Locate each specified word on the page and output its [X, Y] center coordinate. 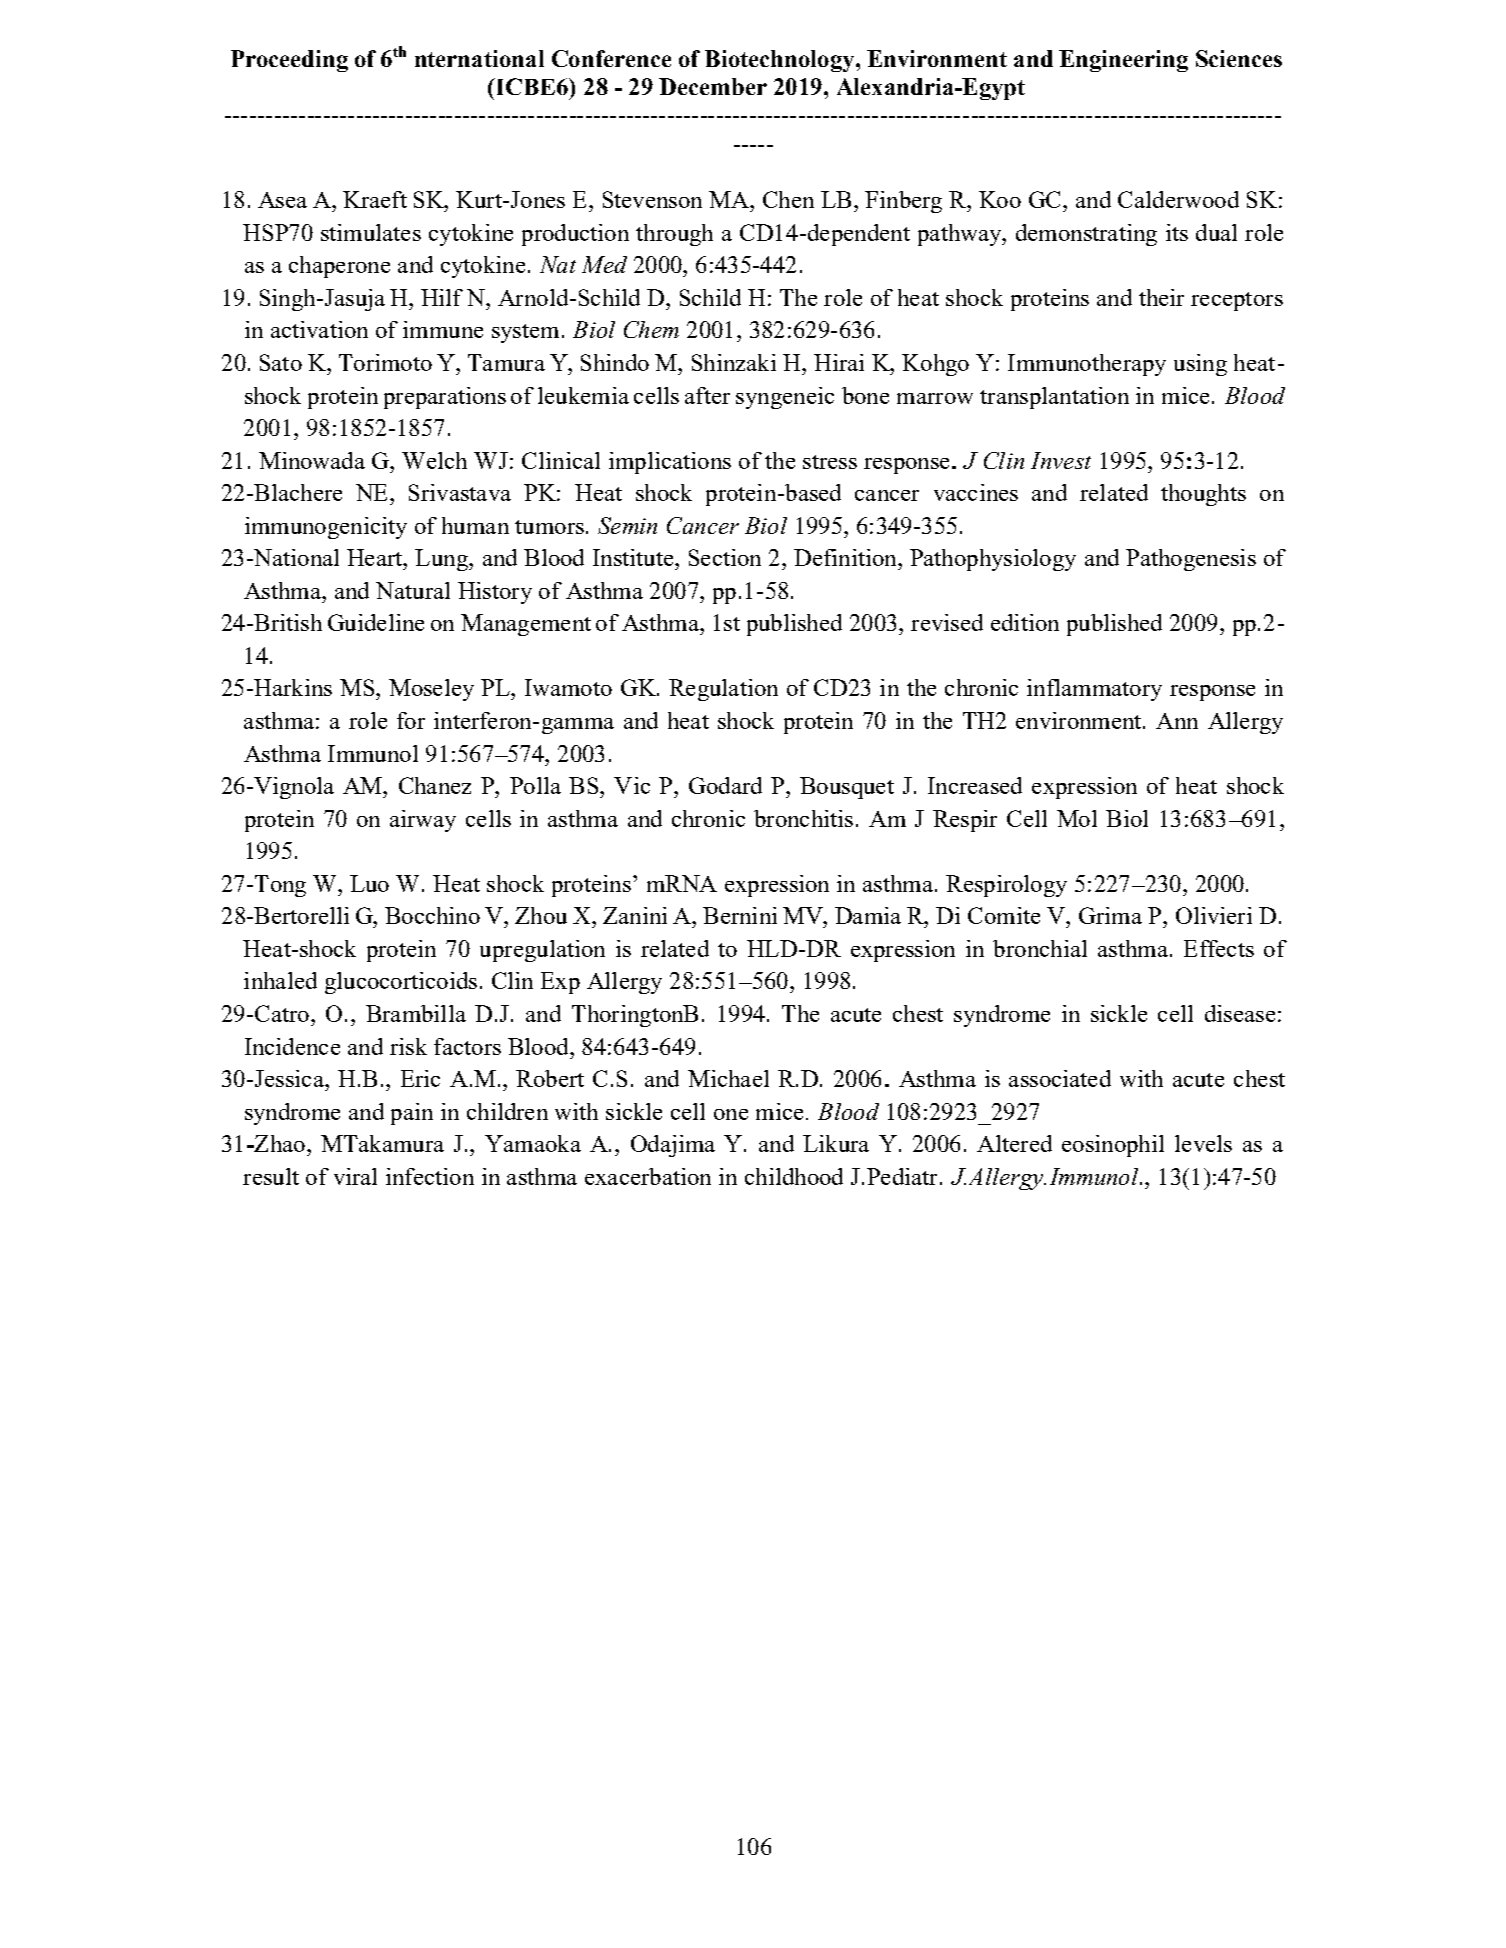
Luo [369, 883]
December [713, 86]
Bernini [740, 915]
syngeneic [785, 398]
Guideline [376, 622]
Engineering [1123, 61]
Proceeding [289, 61]
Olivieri [1214, 915]
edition [1025, 622]
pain [412, 1114]
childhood [794, 1176]
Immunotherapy [1087, 365]
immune [443, 329]
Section [725, 557]
